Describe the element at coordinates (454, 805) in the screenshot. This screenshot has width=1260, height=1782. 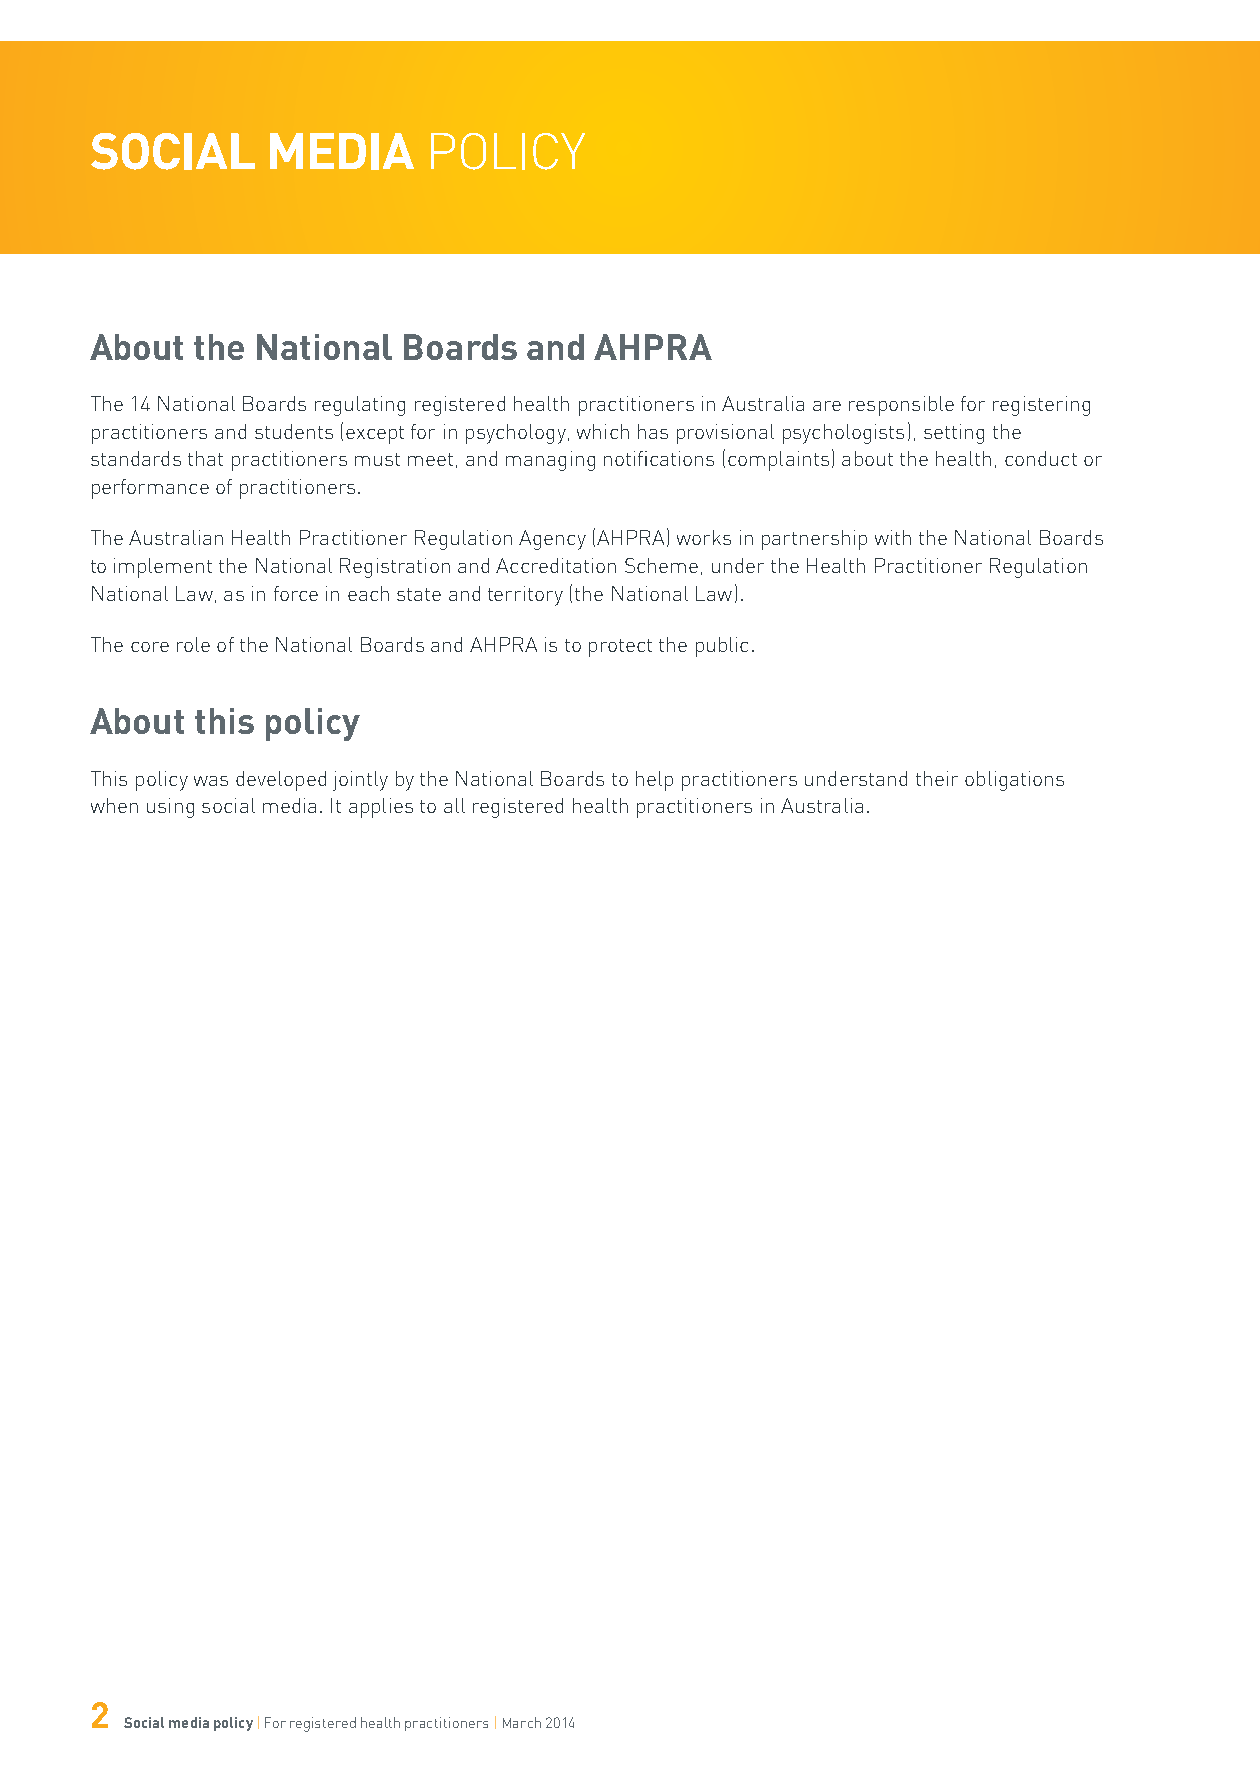
I see `all` at that location.
